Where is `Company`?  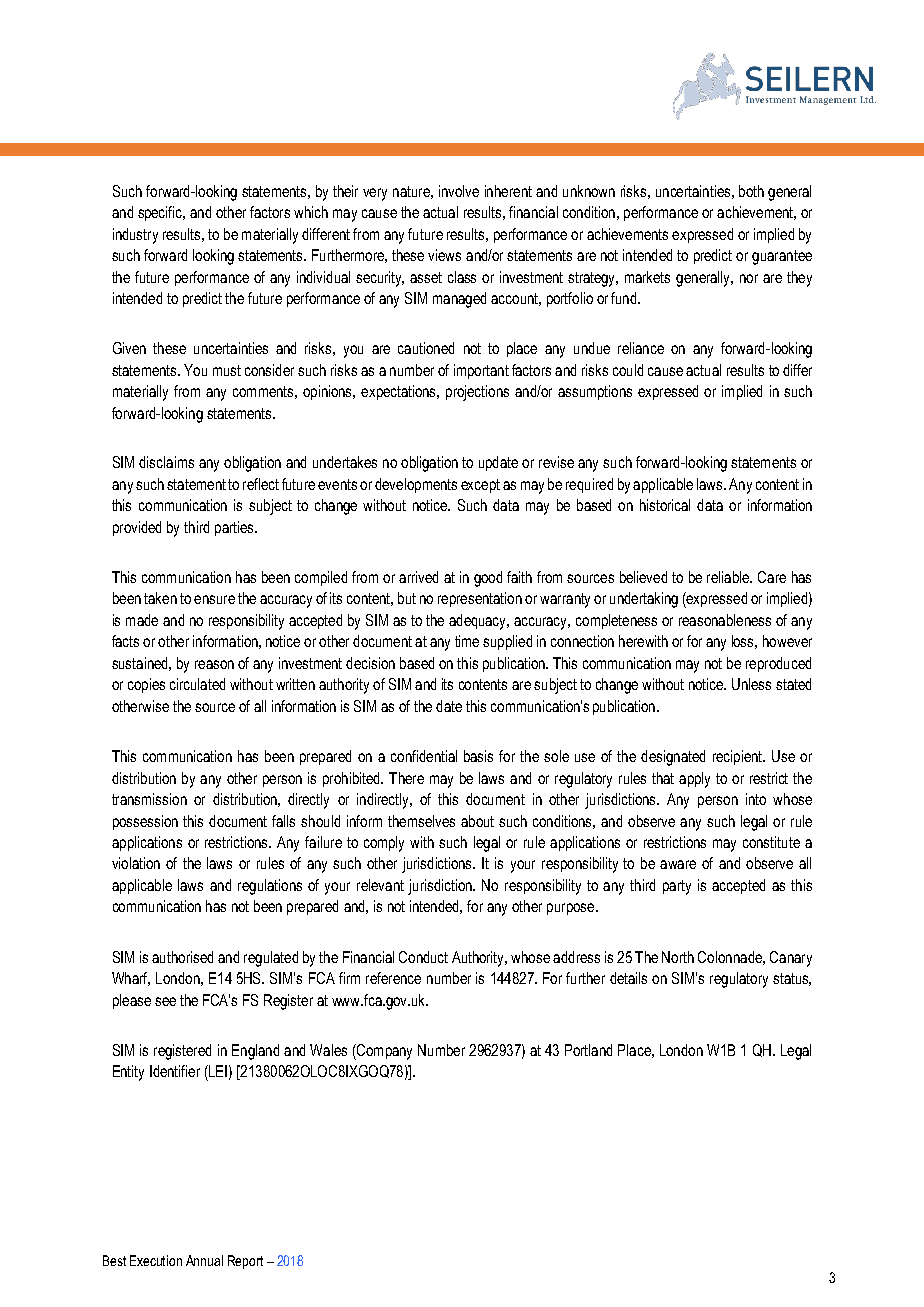
Company is located at coordinates (383, 1052).
